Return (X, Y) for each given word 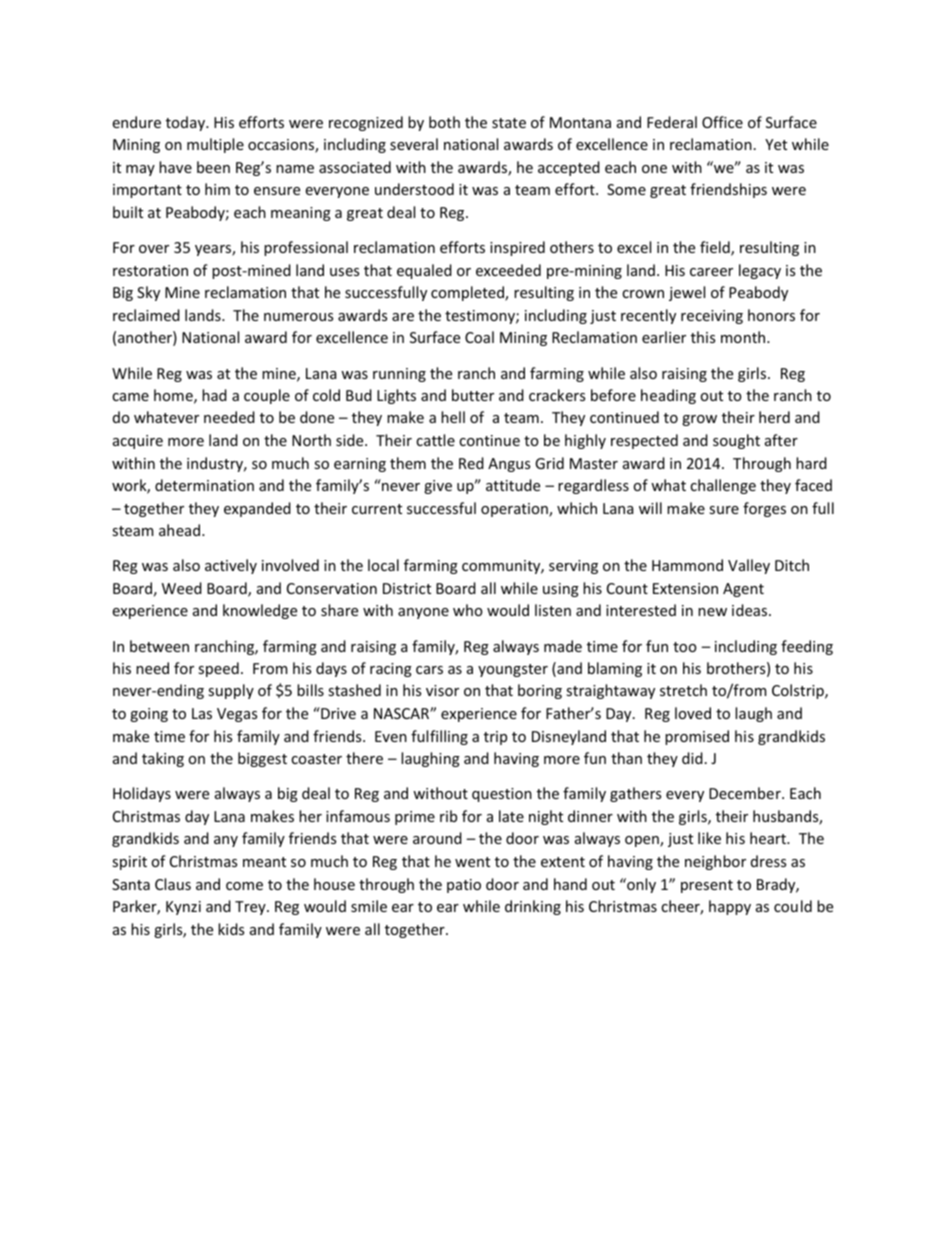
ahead (179, 530)
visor (442, 690)
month (744, 337)
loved (693, 713)
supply (231, 691)
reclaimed (146, 315)
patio (464, 886)
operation (515, 510)
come (244, 886)
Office (722, 122)
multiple (215, 145)
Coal (479, 337)
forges (764, 509)
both (444, 122)
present (707, 886)
